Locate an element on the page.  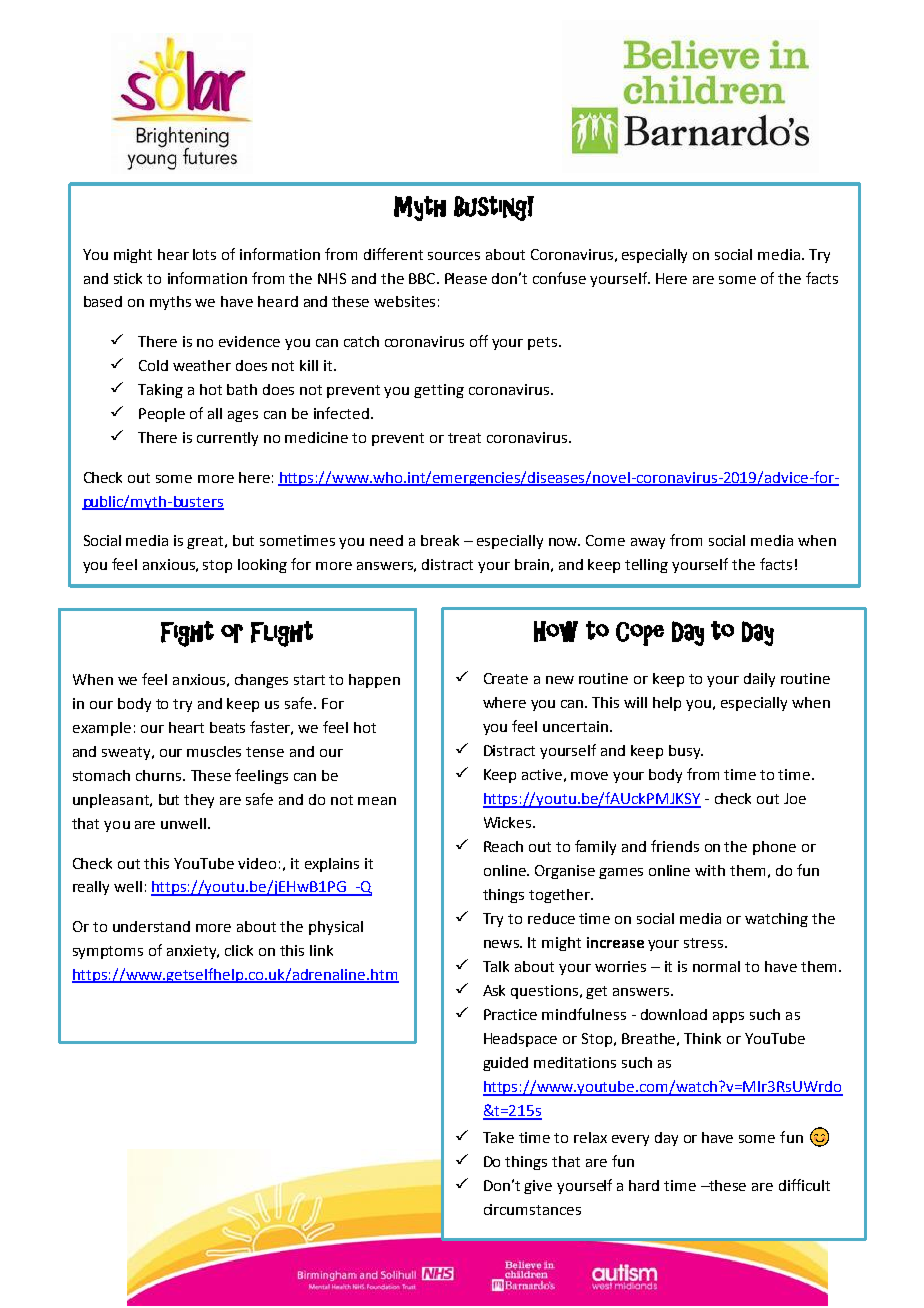
Create is located at coordinates (506, 678).
